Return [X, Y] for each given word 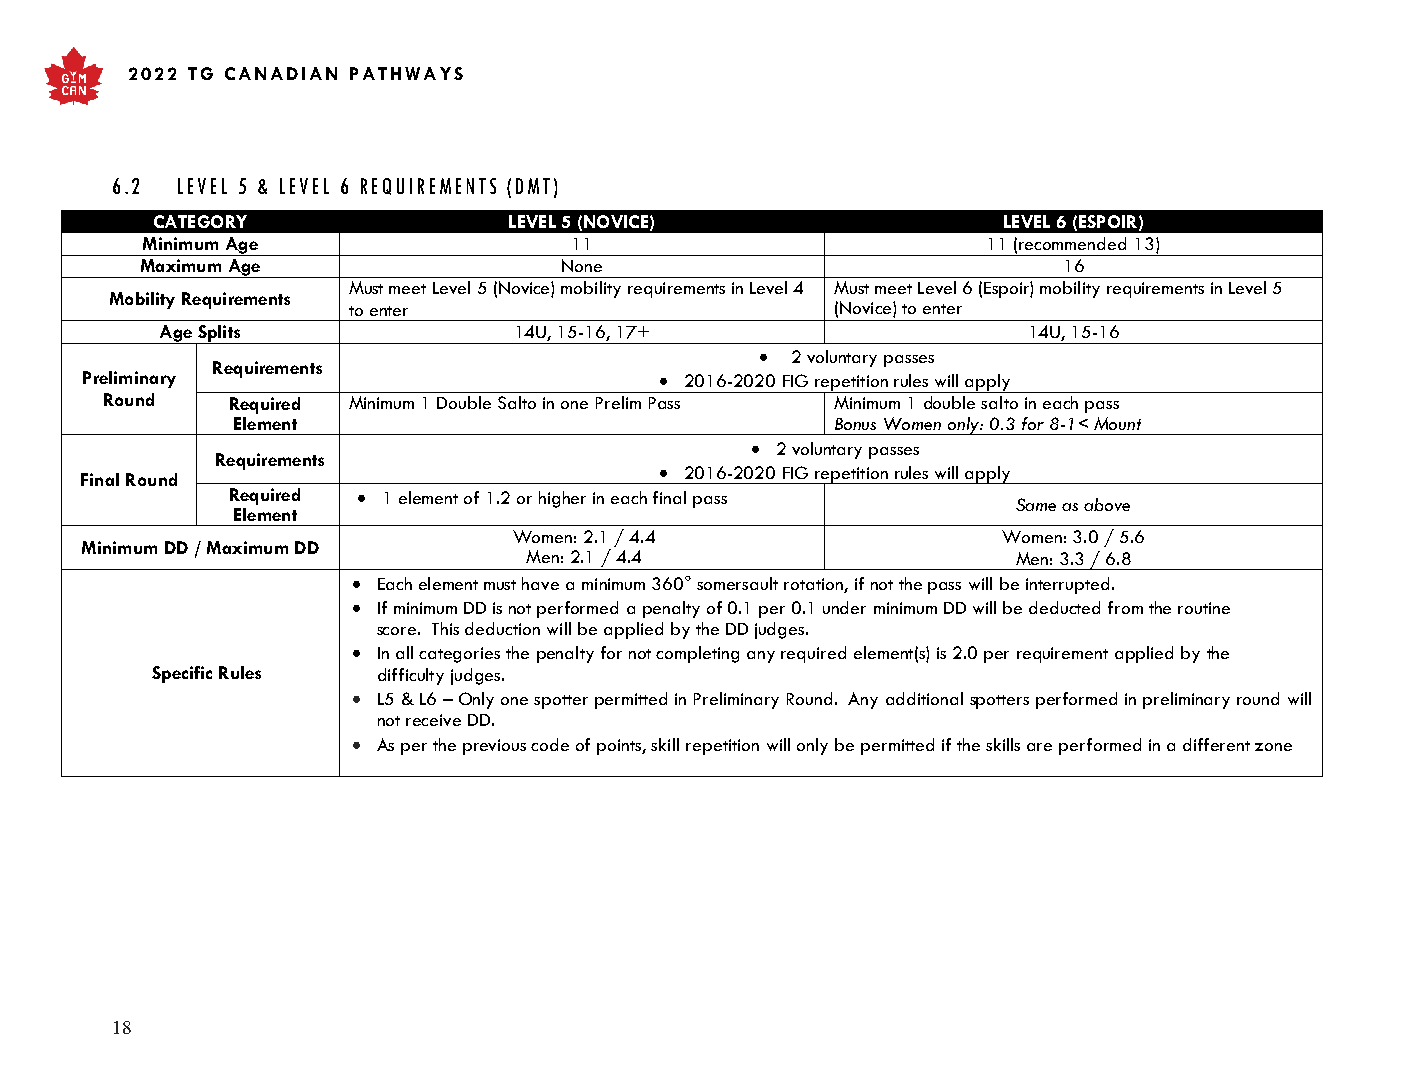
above [1107, 504]
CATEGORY [200, 221]
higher [562, 499]
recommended [1072, 243]
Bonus [855, 424]
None [582, 265]
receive [433, 720]
